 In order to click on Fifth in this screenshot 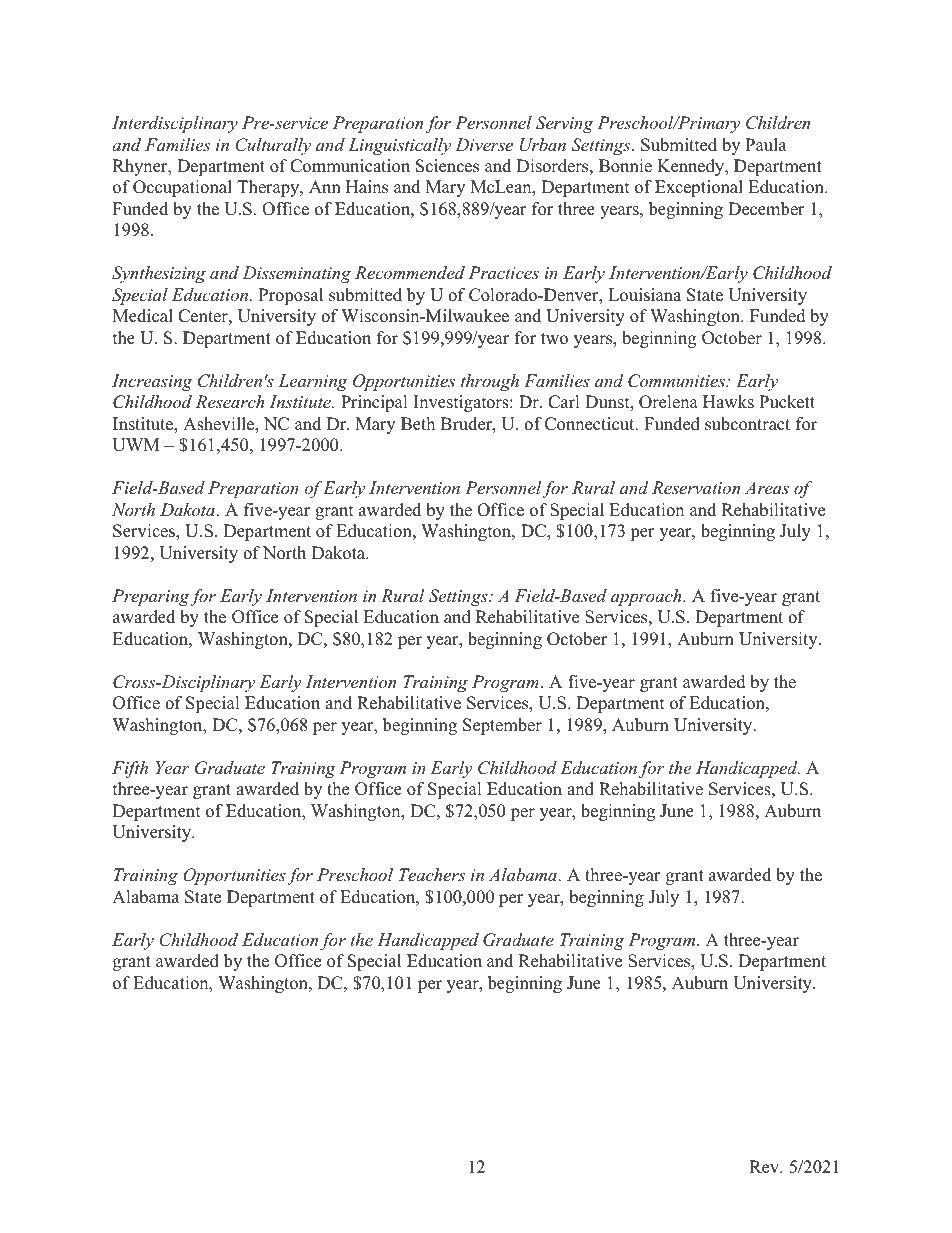, I will do `click(130, 769)`.
